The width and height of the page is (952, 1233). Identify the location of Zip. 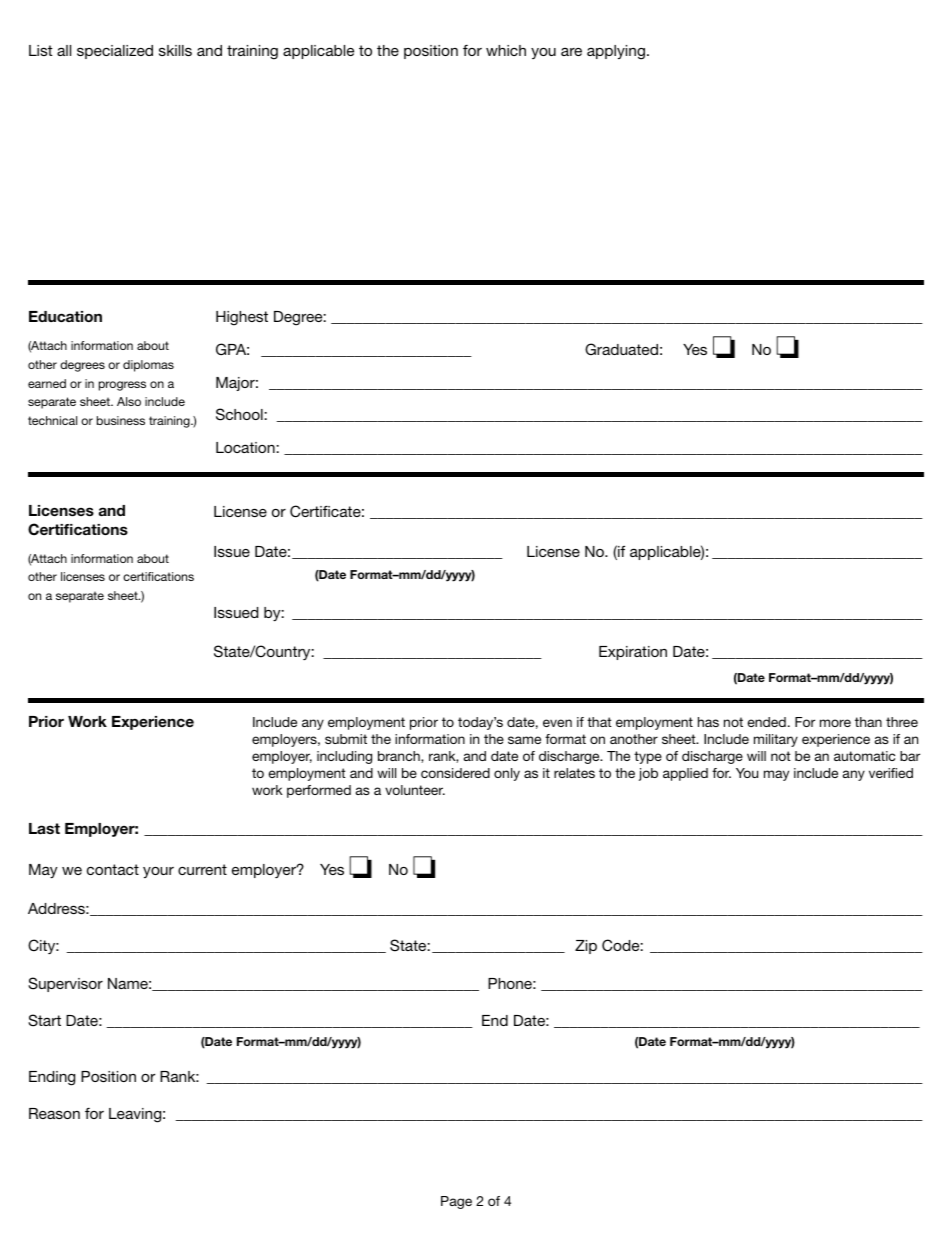
(586, 947).
